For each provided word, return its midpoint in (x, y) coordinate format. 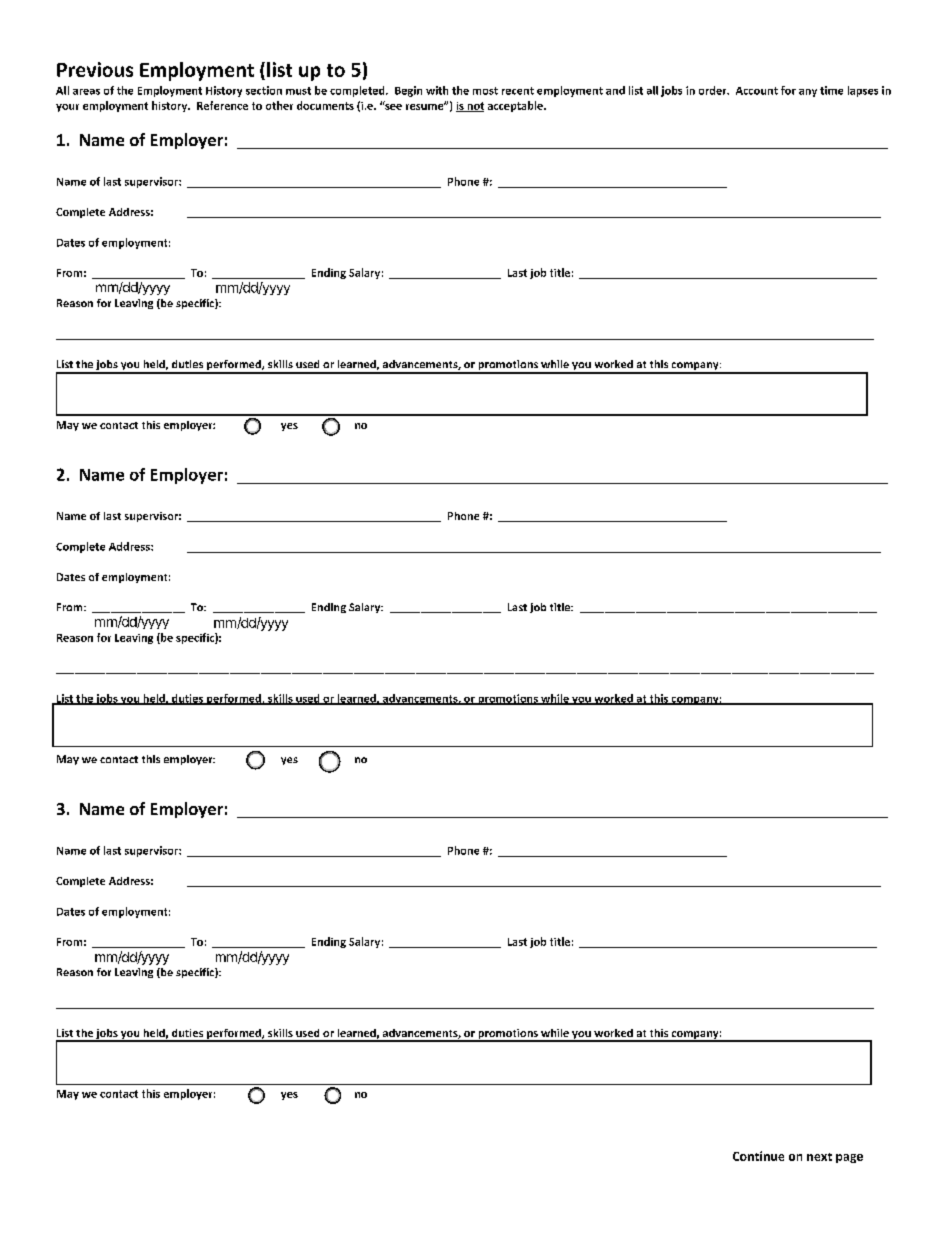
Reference (222, 105)
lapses (863, 91)
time (831, 90)
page (849, 1158)
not (474, 107)
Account (757, 91)
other (279, 105)
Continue (758, 1156)
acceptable (516, 106)
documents (325, 105)
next (819, 1157)
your (67, 108)
